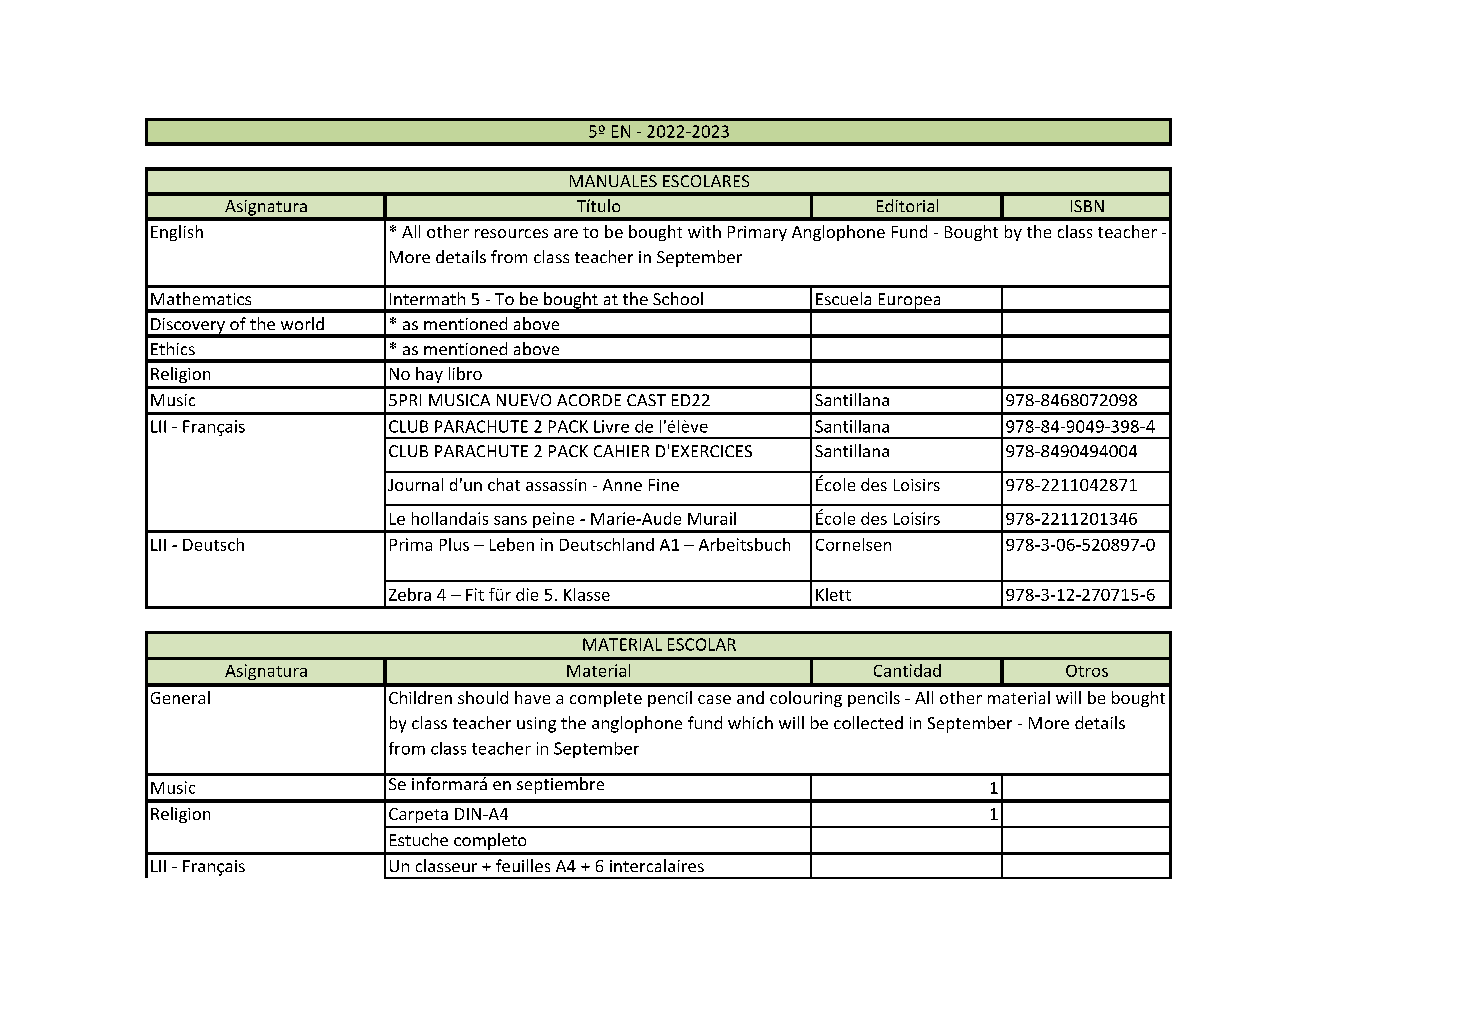 The image size is (1457, 1030). What do you see at coordinates (180, 697) in the document?
I see `General` at bounding box center [180, 697].
